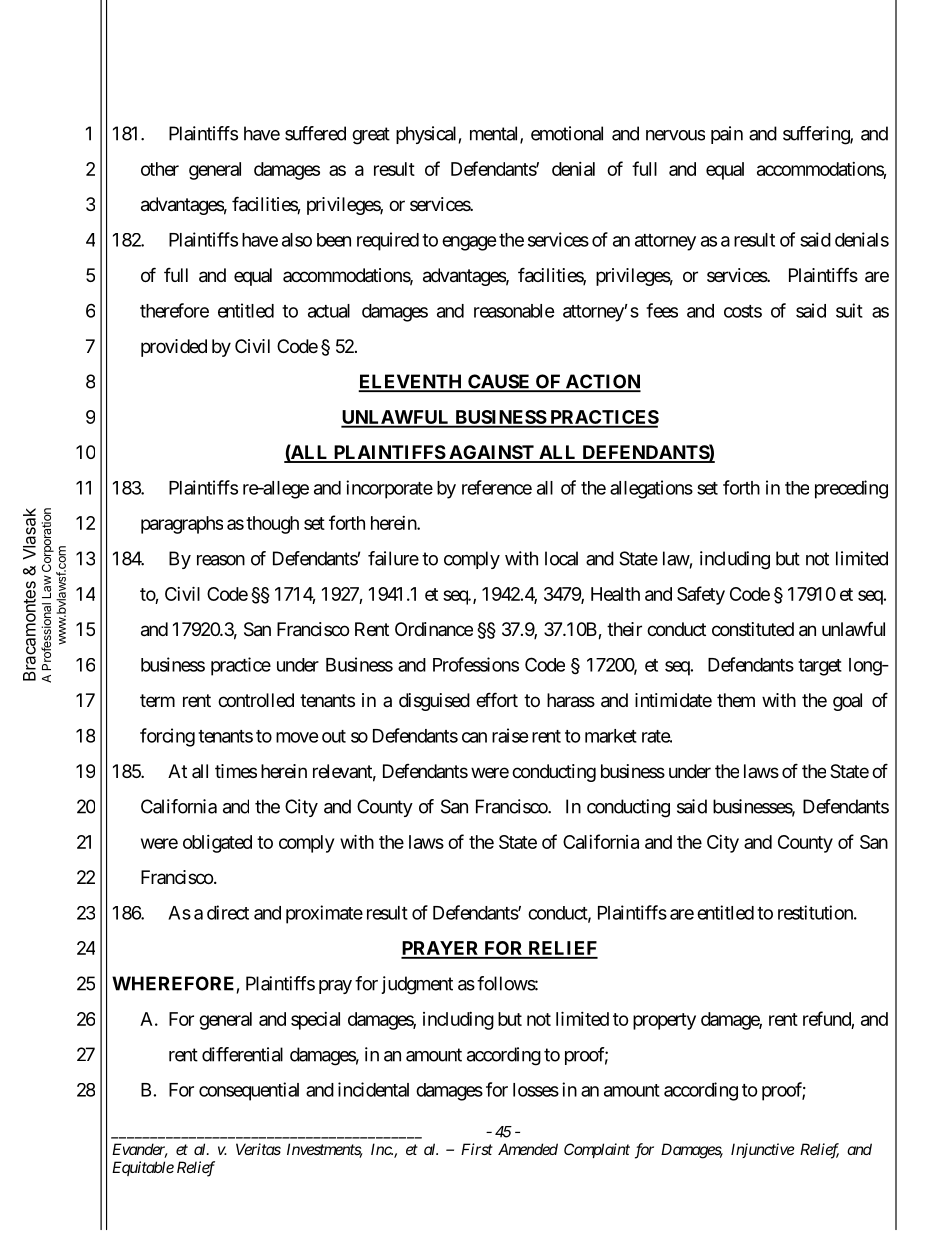 This screenshot has height=1233, width=952. What do you see at coordinates (763, 1150) in the screenshot?
I see `Injunctive` at bounding box center [763, 1150].
